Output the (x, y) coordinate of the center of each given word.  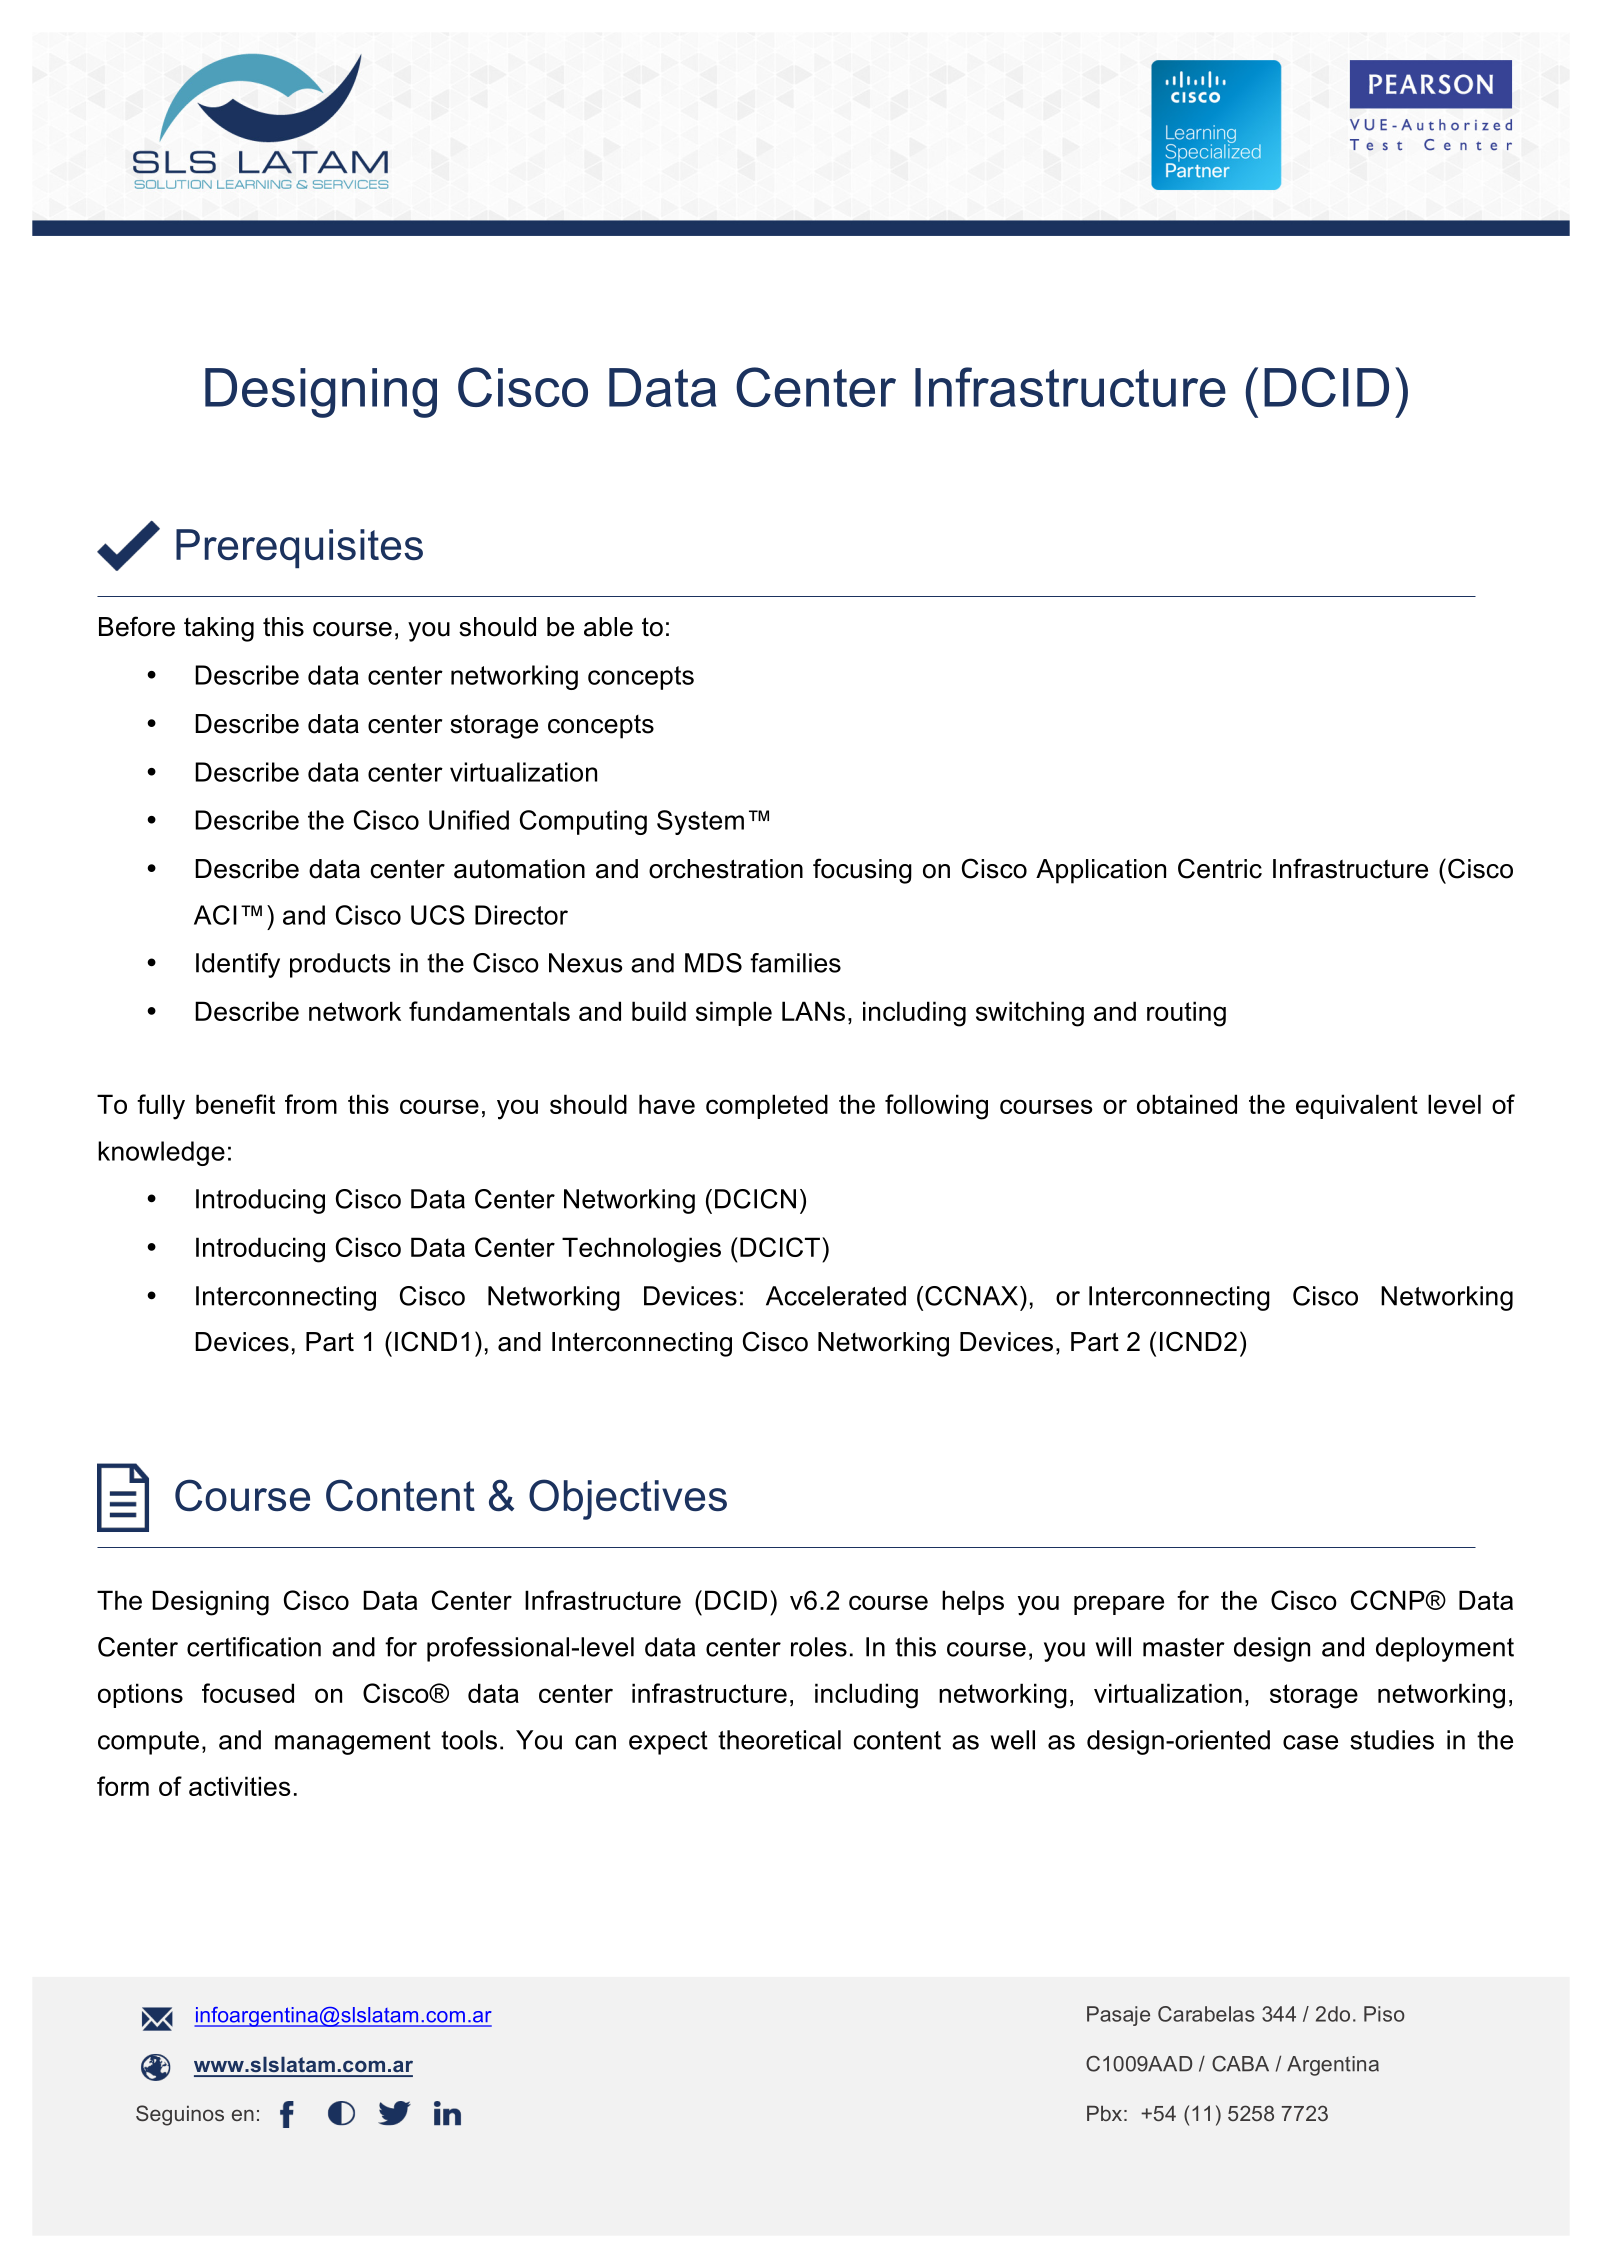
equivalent (1357, 1106)
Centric (1220, 868)
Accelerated (836, 1296)
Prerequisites (299, 548)
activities (240, 1786)
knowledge (161, 1153)
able (608, 627)
